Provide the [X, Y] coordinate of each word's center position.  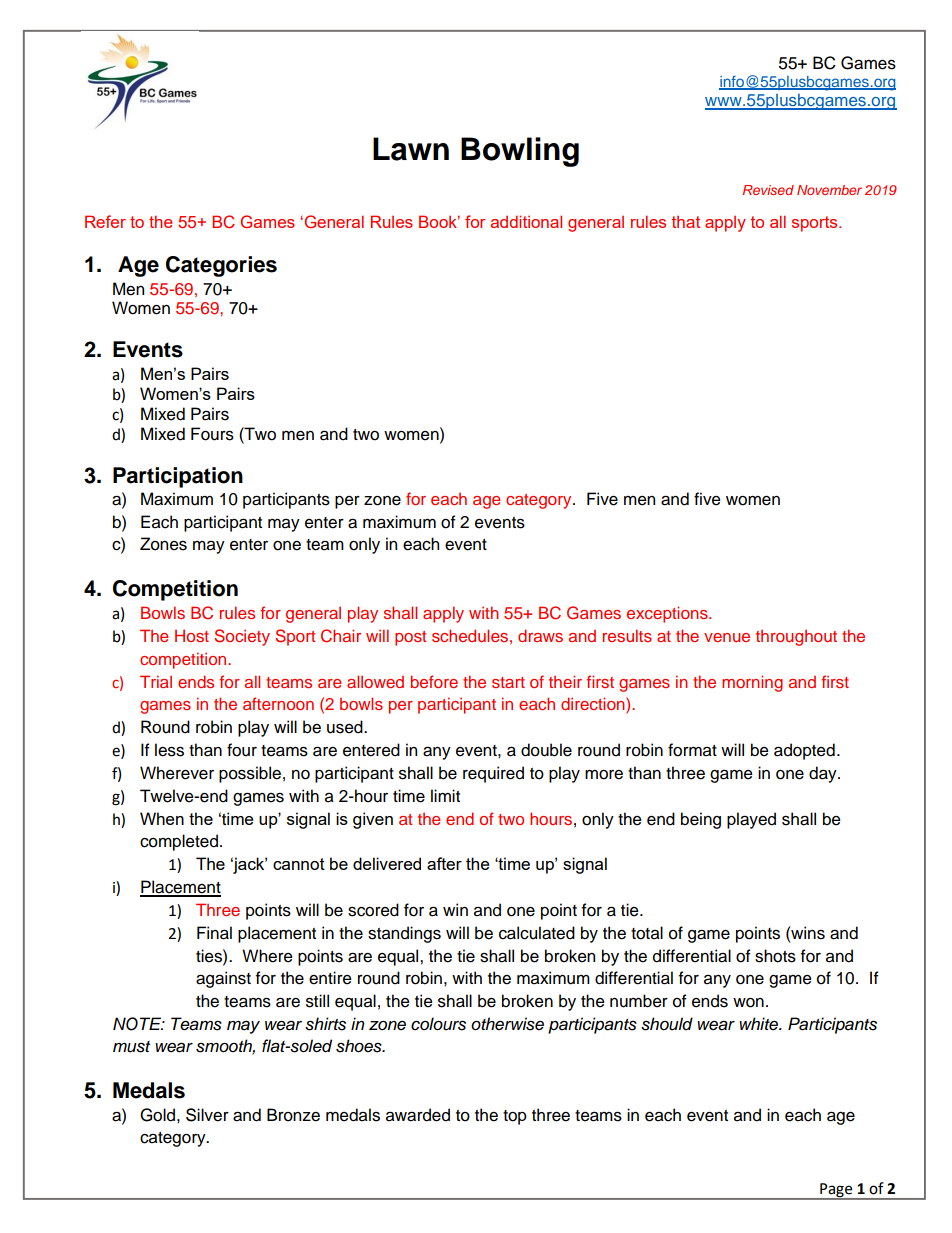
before [434, 681]
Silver [207, 1115]
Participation [178, 477]
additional [526, 221]
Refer [105, 221]
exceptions [668, 614]
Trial [156, 681]
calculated [537, 933]
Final [214, 933]
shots [775, 956]
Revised [768, 190]
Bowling [520, 152]
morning [752, 683]
